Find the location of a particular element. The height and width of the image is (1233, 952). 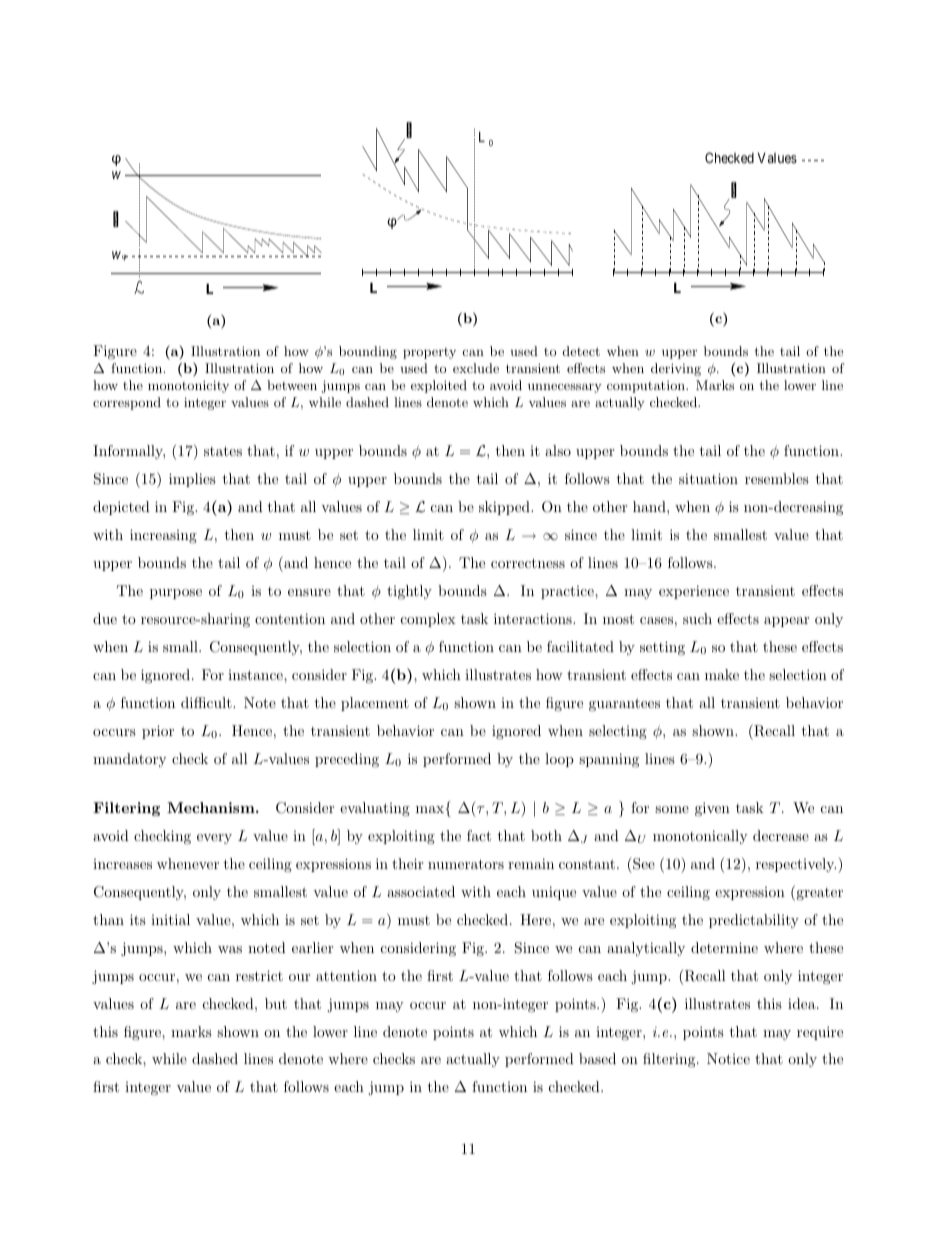

deriving is located at coordinates (676, 369).
